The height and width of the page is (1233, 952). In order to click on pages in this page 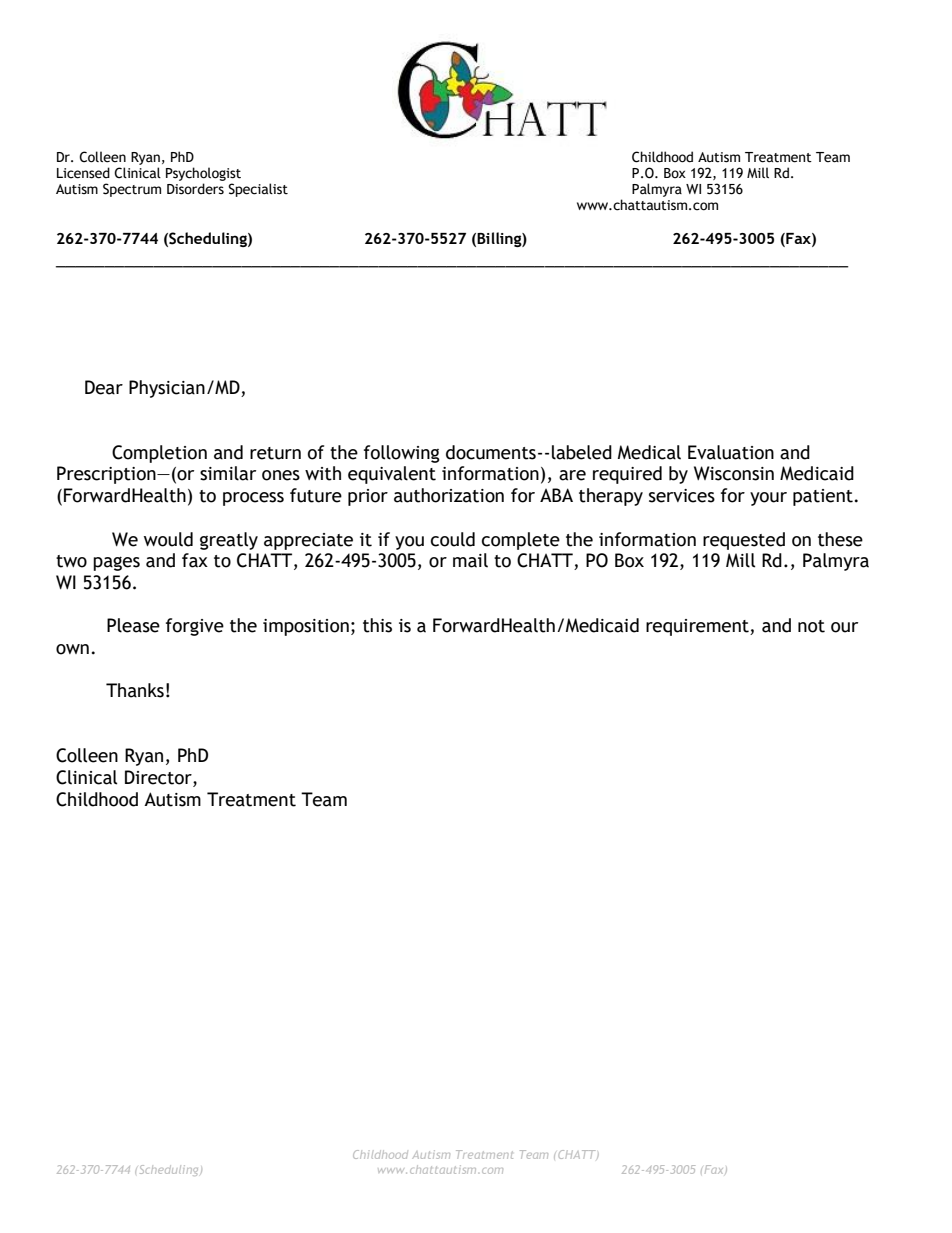, I will do `click(116, 563)`.
